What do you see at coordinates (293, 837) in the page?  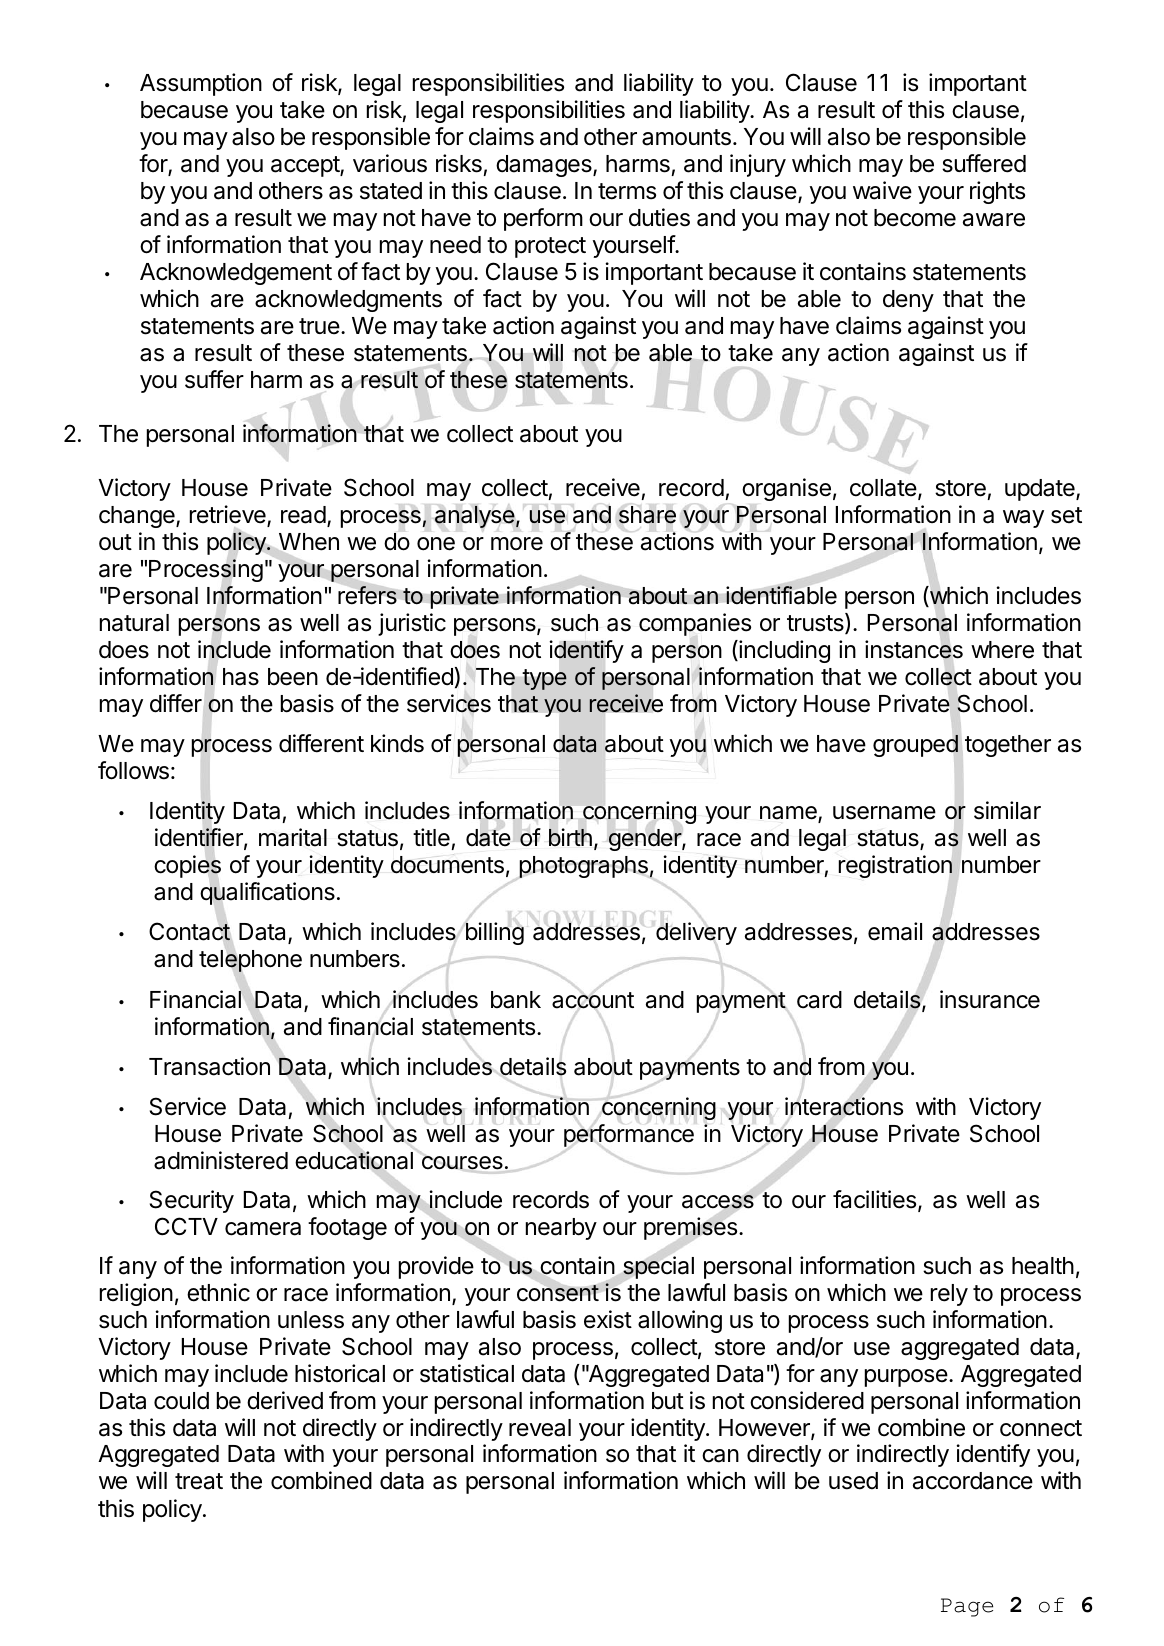 I see `marital` at bounding box center [293, 837].
